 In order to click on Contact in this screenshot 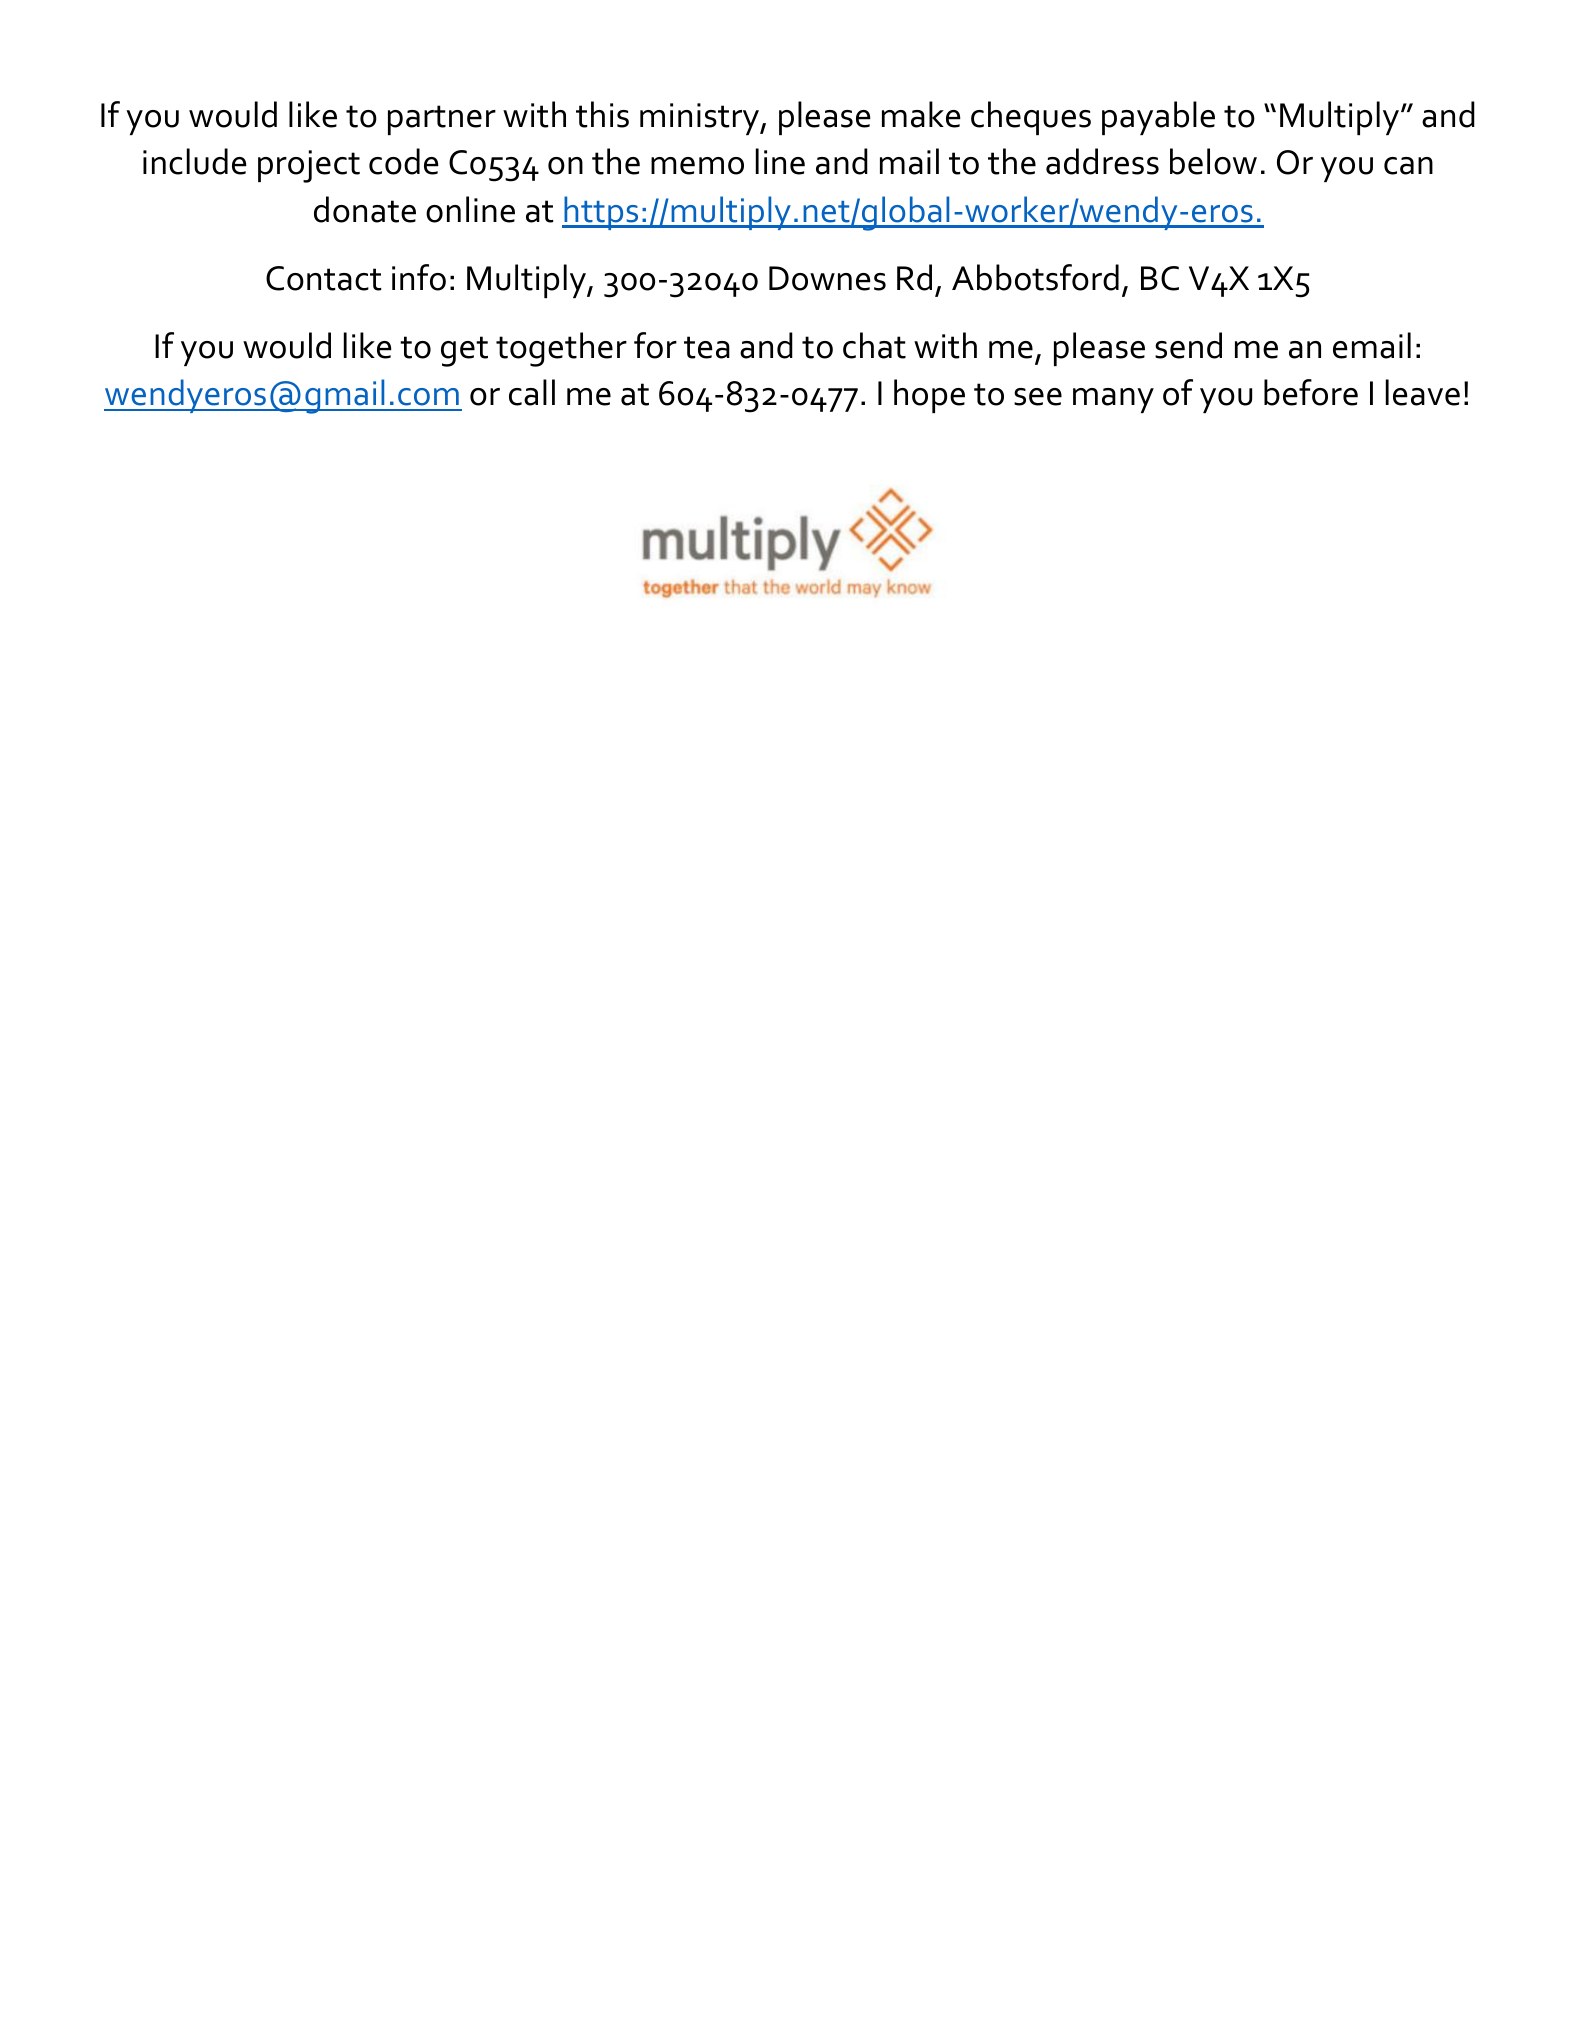, I will do `click(323, 278)`.
